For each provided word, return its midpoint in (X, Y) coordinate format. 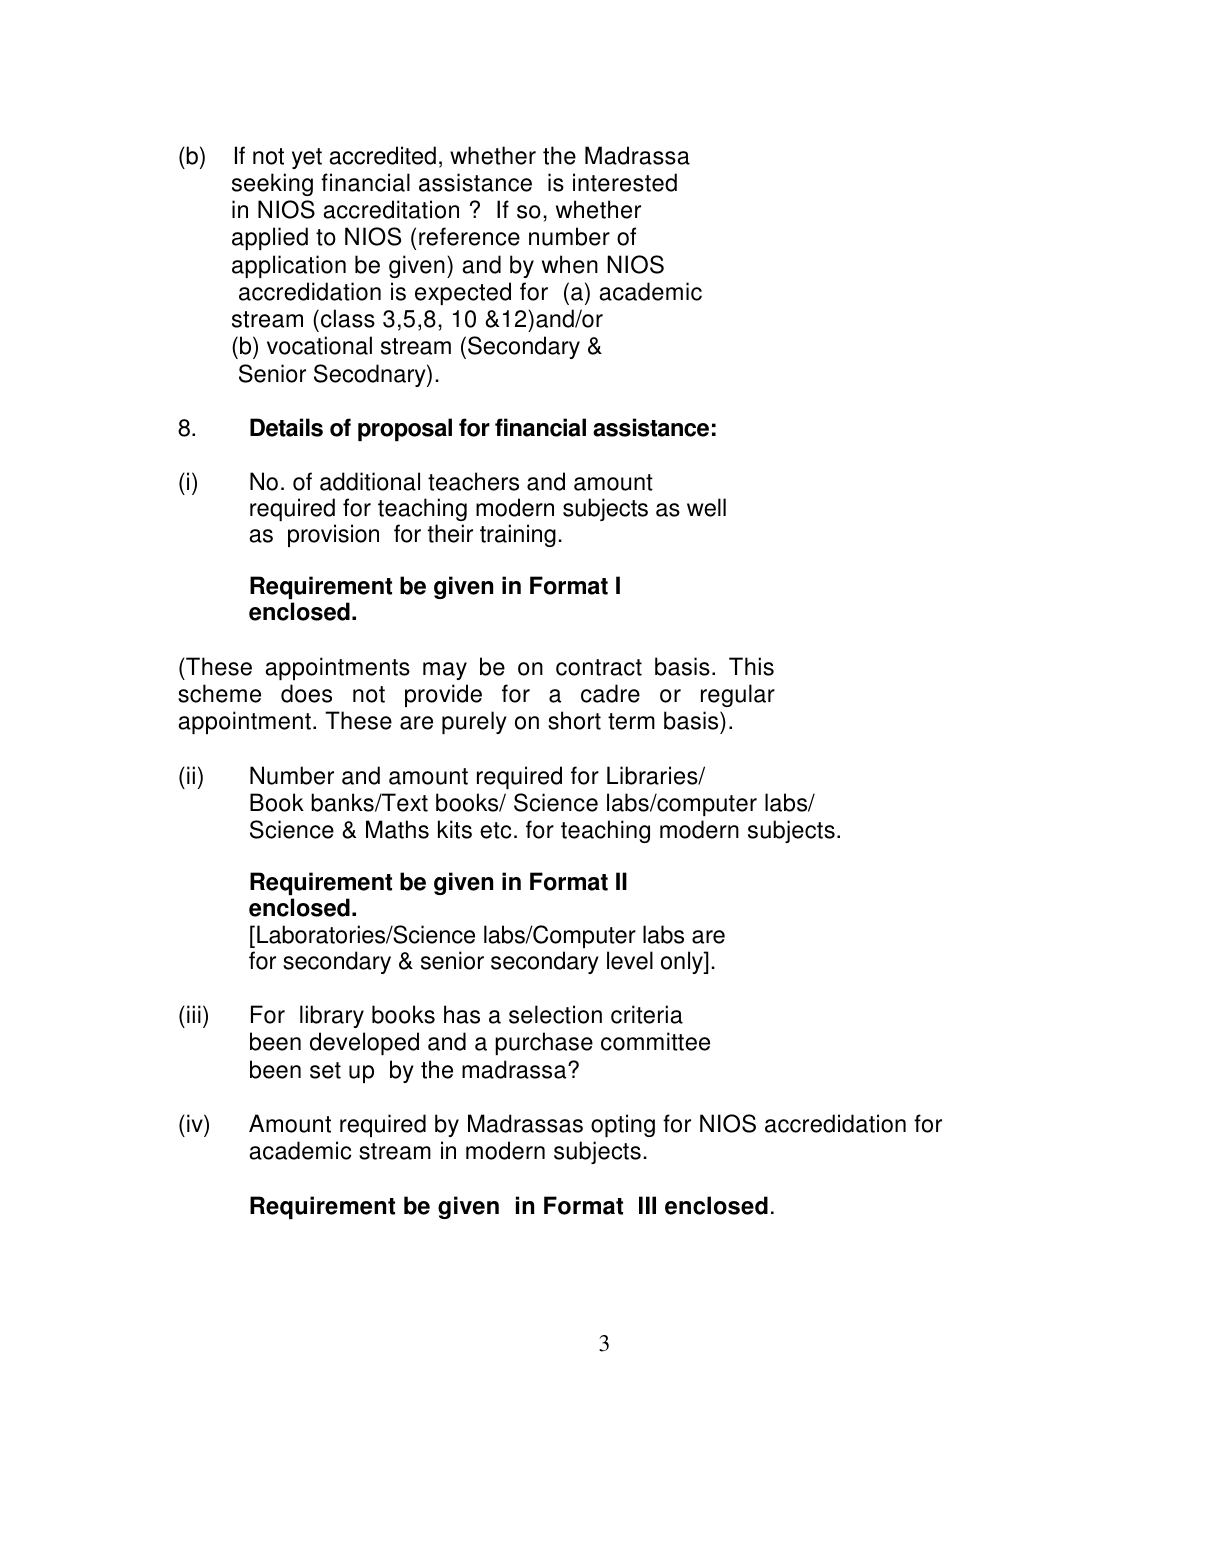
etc (495, 830)
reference (469, 236)
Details (286, 427)
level (630, 960)
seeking (272, 184)
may (445, 671)
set (325, 1070)
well (706, 507)
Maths (397, 829)
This (751, 666)
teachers (473, 481)
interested (625, 182)
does (306, 693)
